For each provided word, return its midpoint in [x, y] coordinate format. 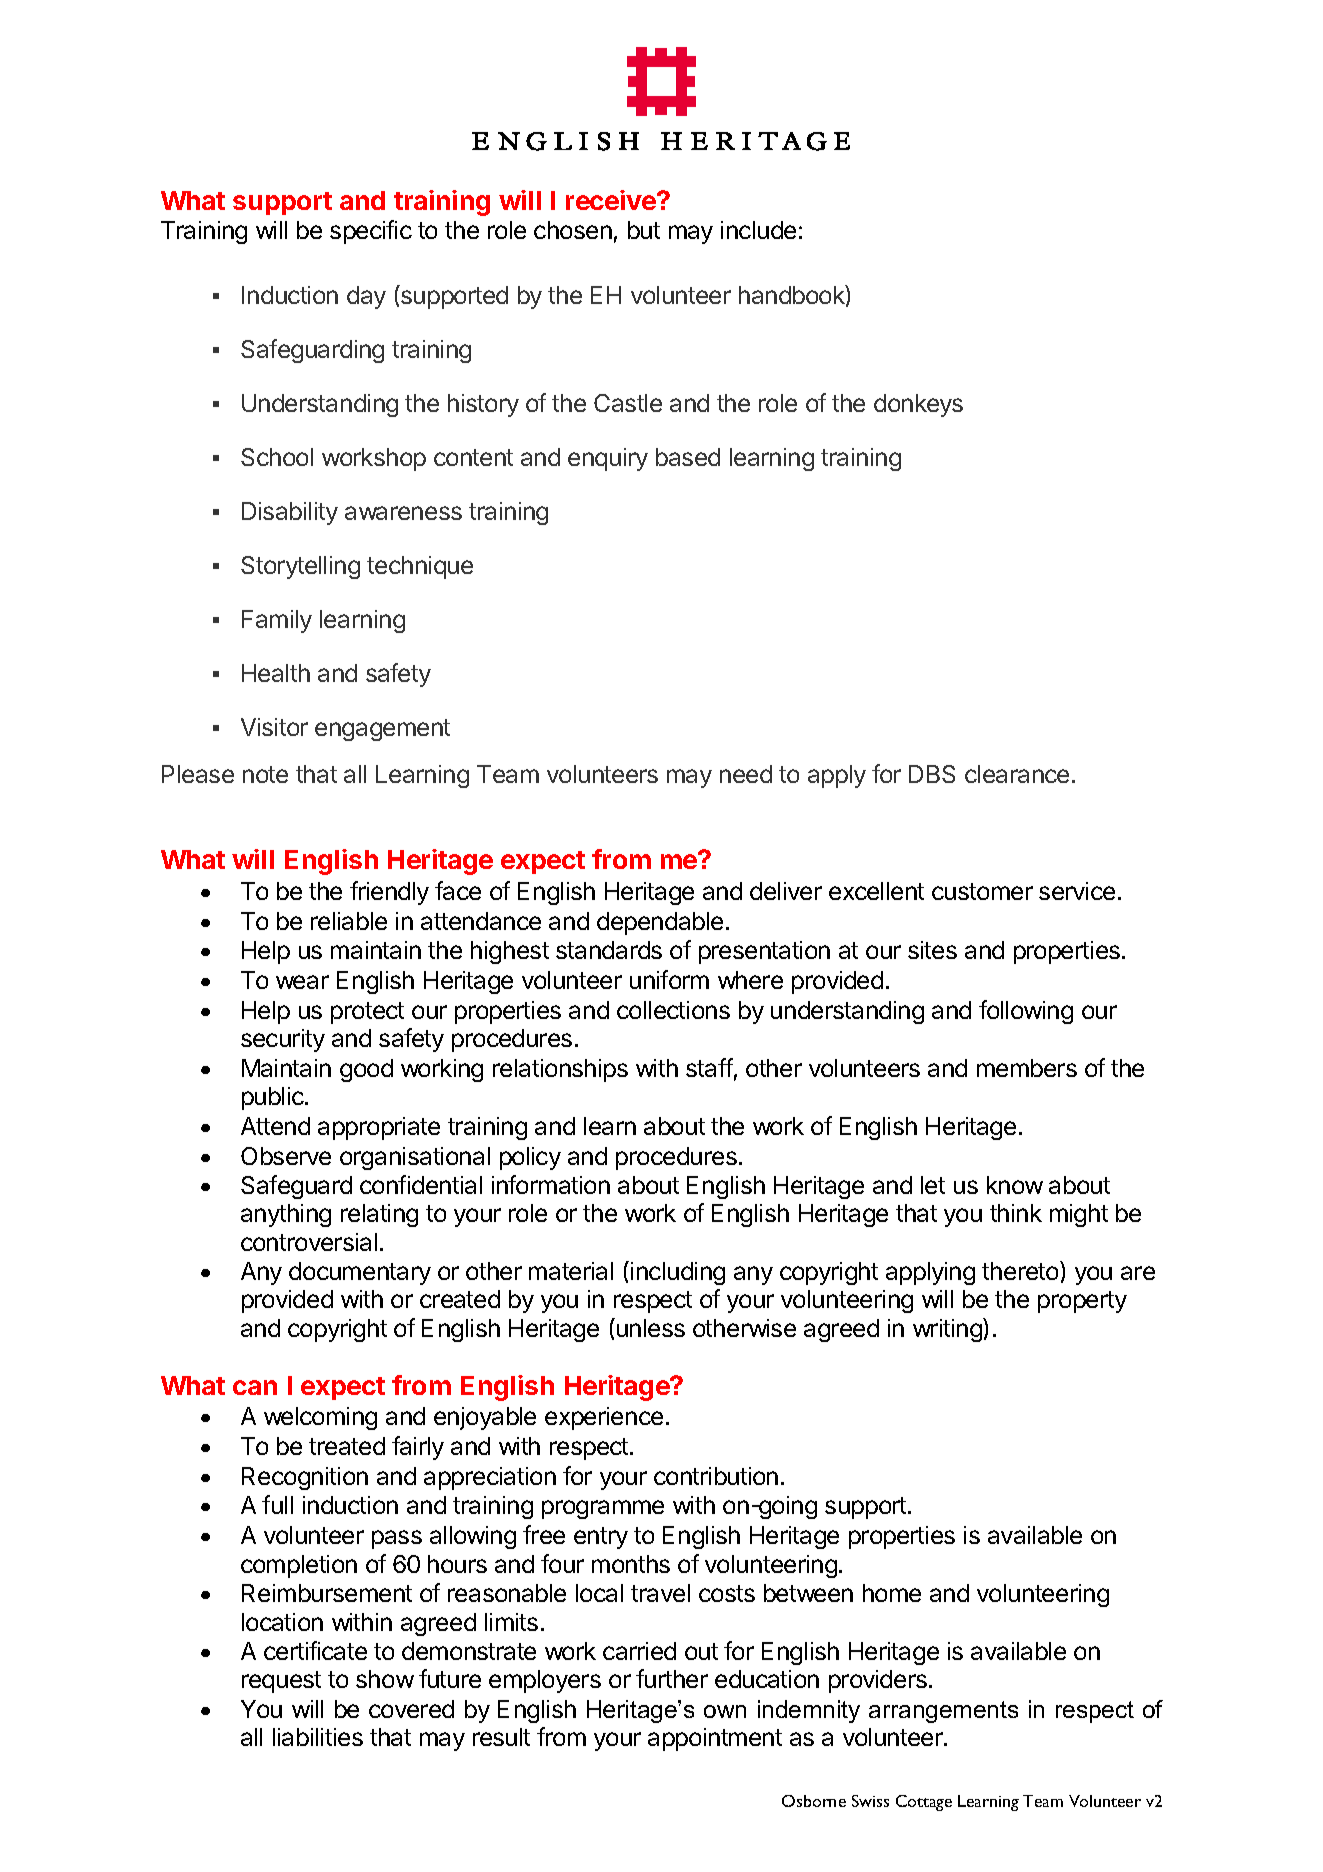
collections [673, 1010]
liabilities [318, 1737]
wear [302, 982]
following [1026, 1012]
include [758, 230]
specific [371, 232]
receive [612, 200]
